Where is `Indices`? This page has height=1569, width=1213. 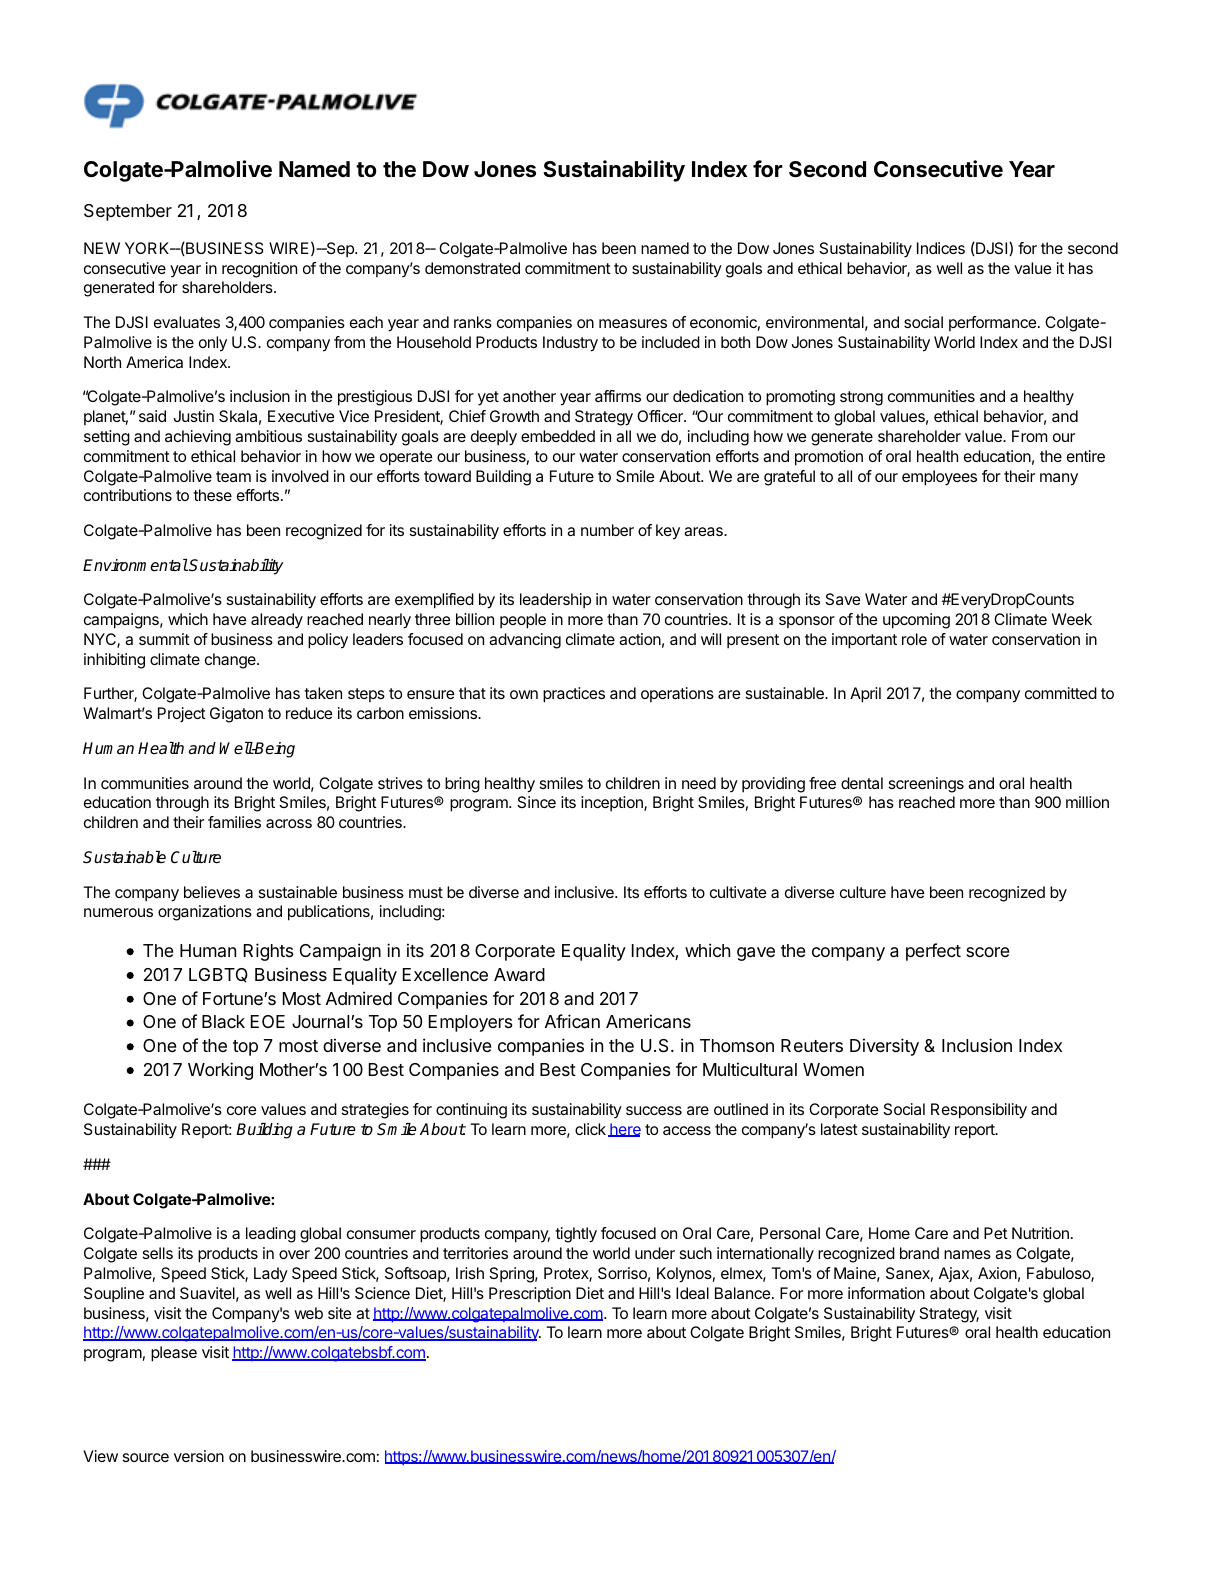
Indices is located at coordinates (941, 248).
